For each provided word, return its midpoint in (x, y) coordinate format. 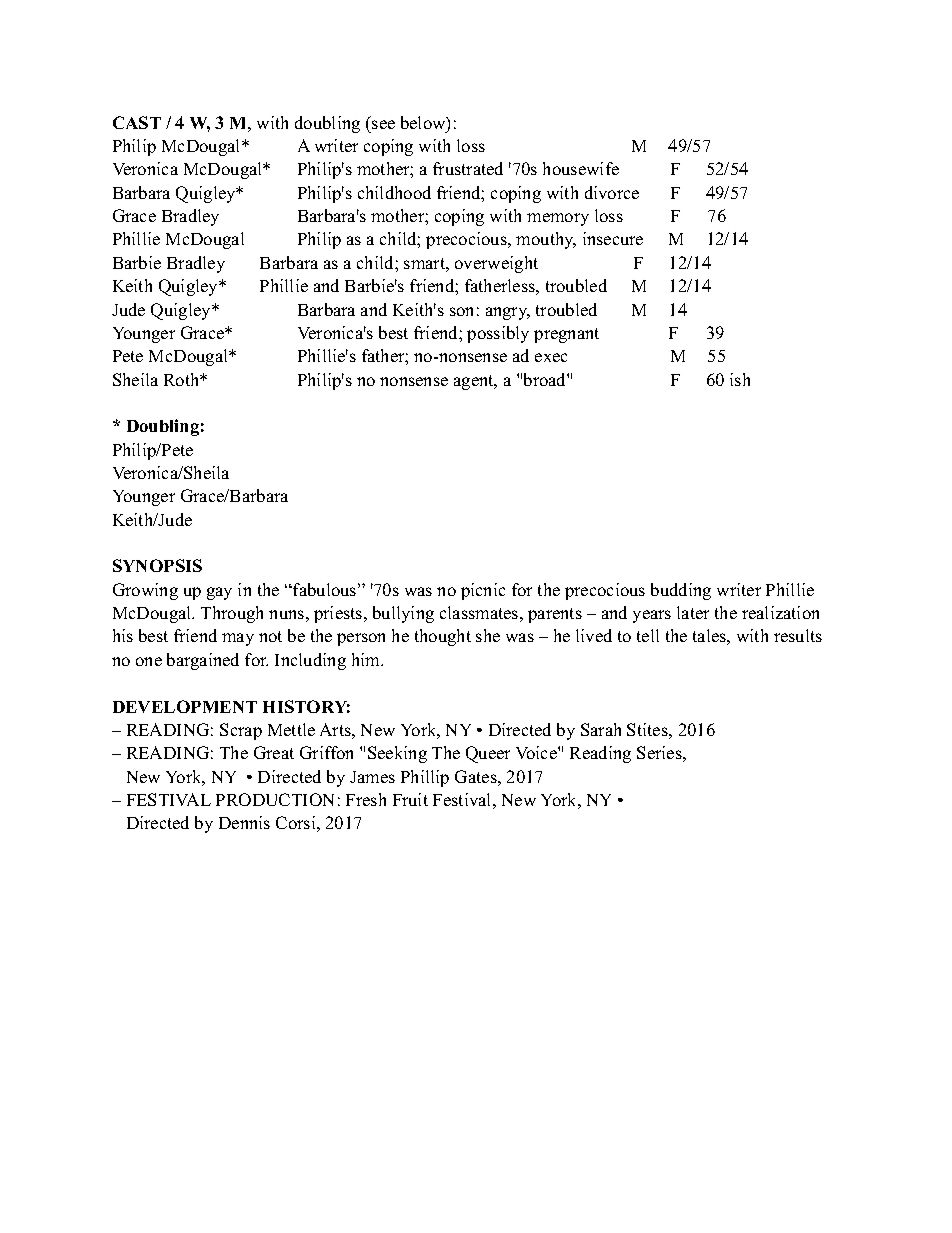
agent (475, 382)
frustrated (468, 168)
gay (219, 593)
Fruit (410, 799)
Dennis (244, 822)
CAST (137, 122)
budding (681, 591)
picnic (483, 591)
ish (740, 379)
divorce (612, 192)
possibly (498, 334)
